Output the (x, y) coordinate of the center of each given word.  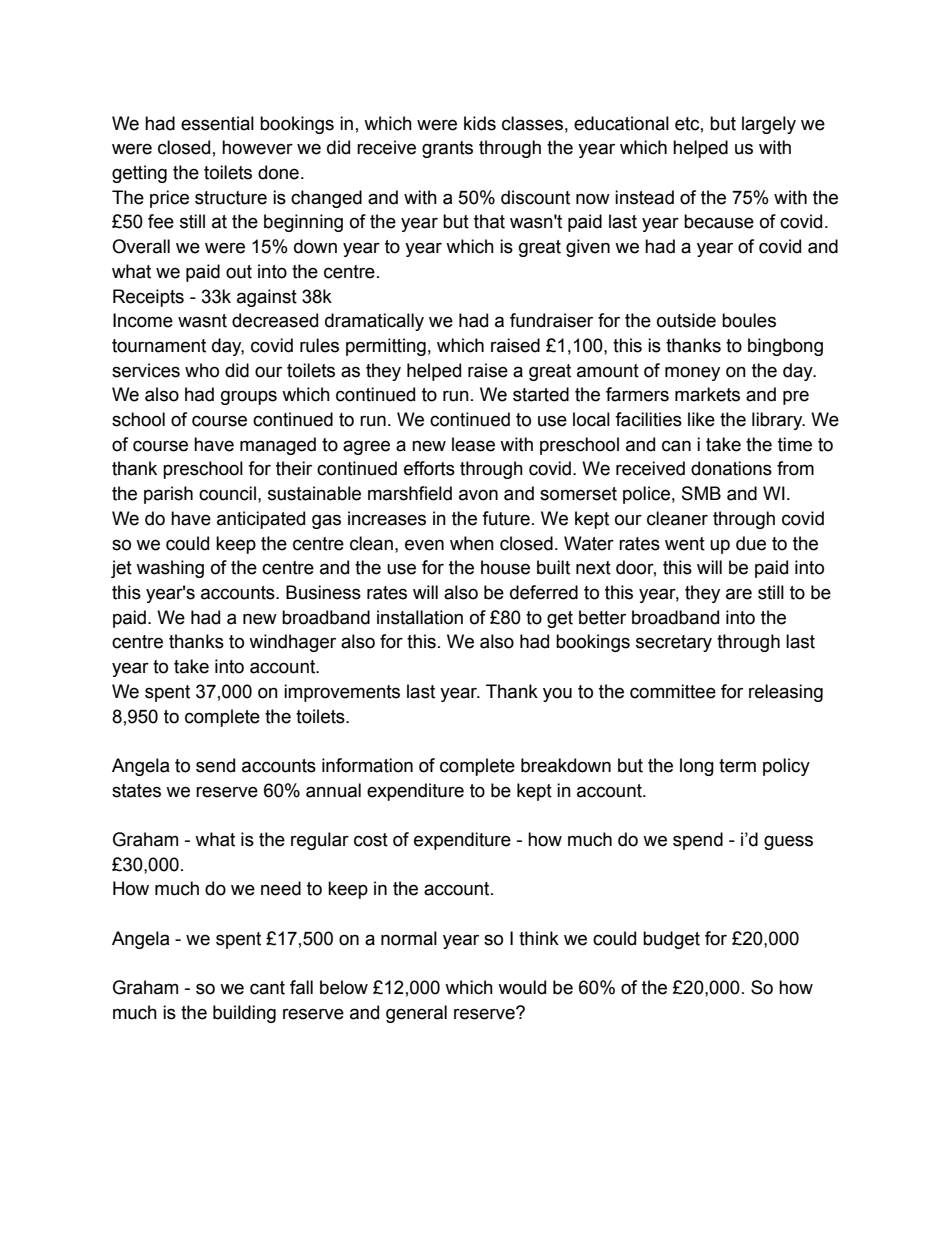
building (244, 1014)
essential (217, 123)
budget (671, 940)
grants (447, 149)
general (416, 1014)
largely (769, 125)
